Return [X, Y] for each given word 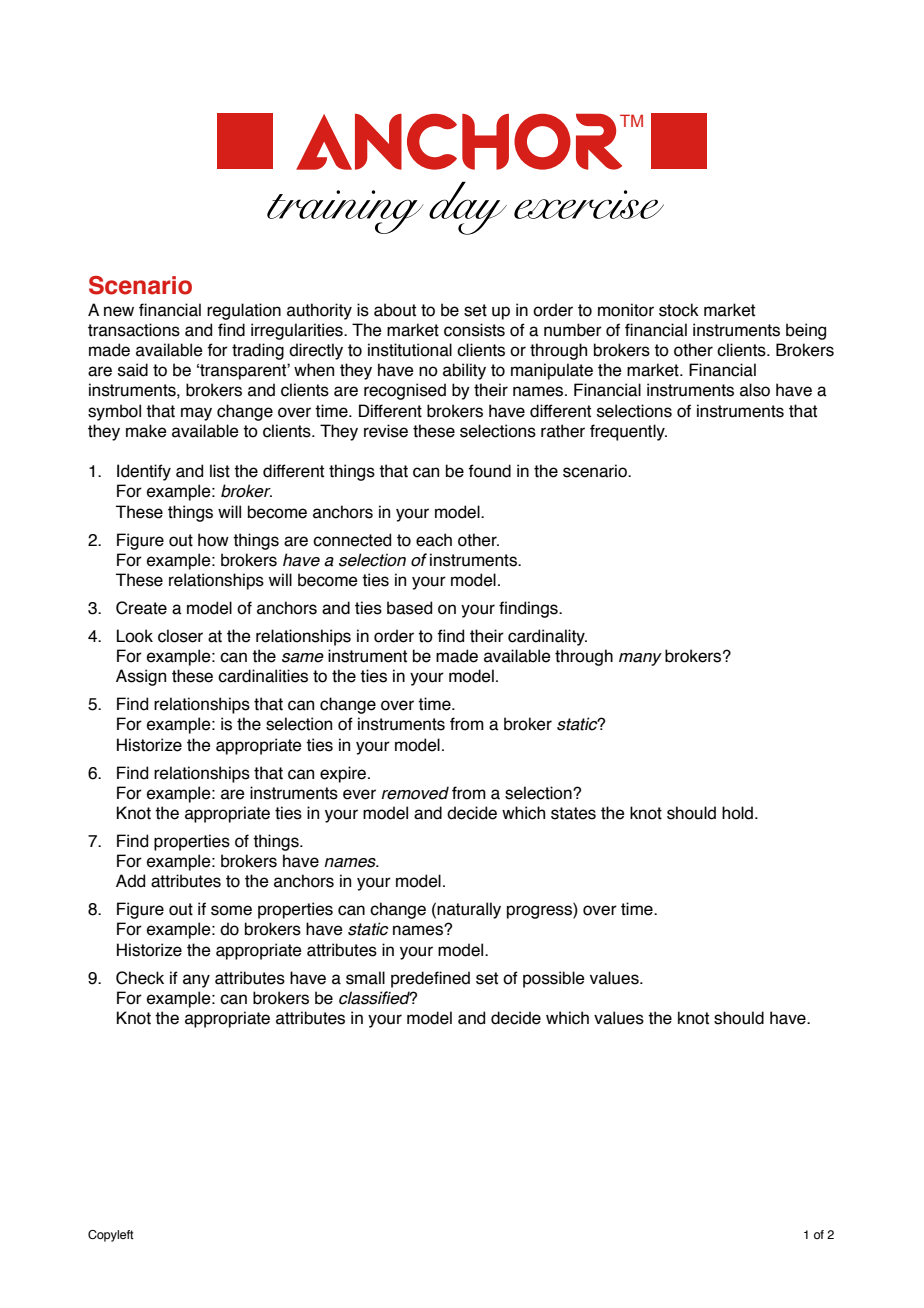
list [220, 471]
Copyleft [111, 1236]
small [365, 978]
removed [415, 793]
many [640, 659]
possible [554, 979]
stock [679, 310]
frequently [628, 432]
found [489, 471]
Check [140, 978]
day [468, 208]
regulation [244, 311]
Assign [141, 677]
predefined [430, 979]
